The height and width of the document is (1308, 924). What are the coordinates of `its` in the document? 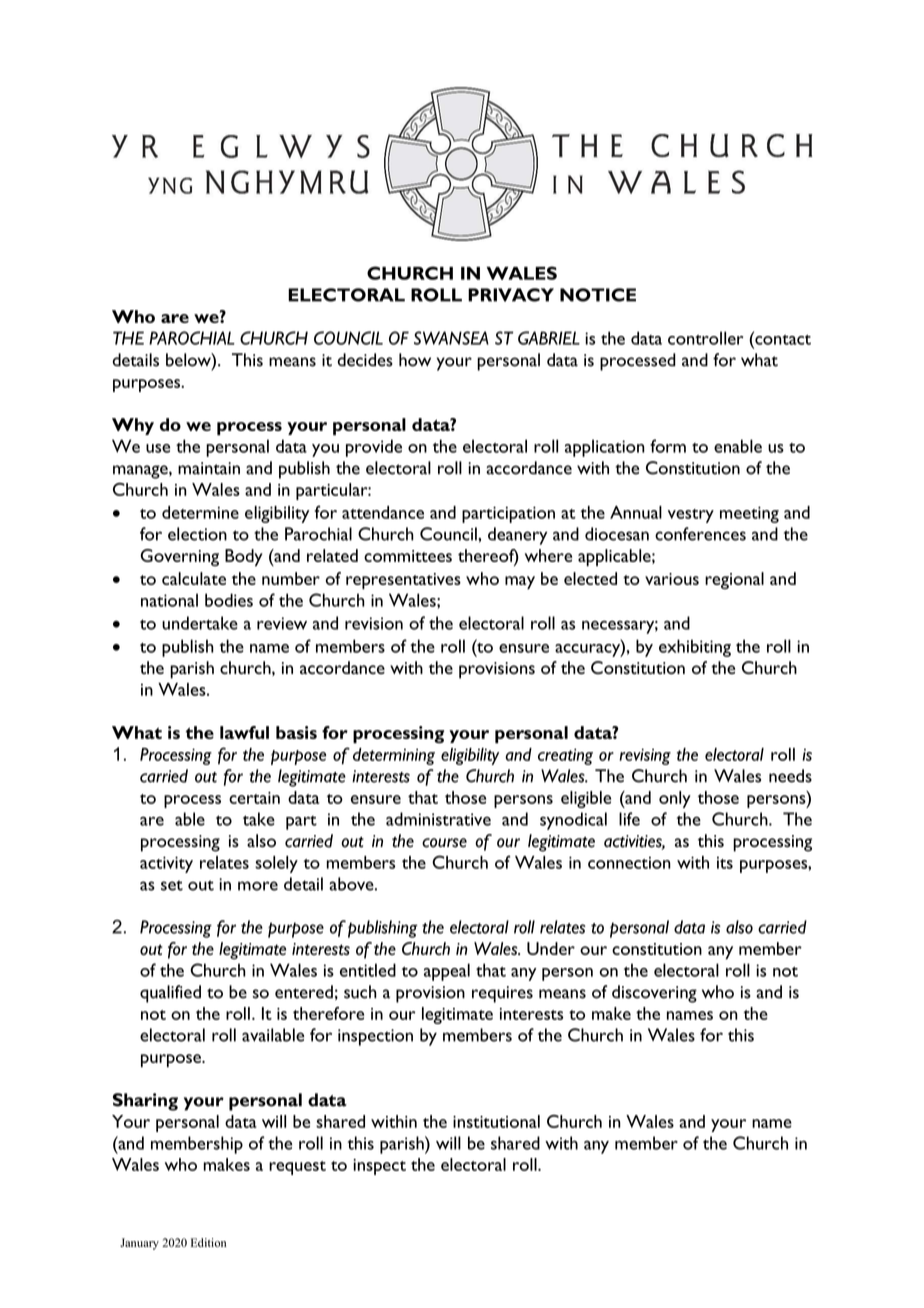 It's located at (725, 863).
